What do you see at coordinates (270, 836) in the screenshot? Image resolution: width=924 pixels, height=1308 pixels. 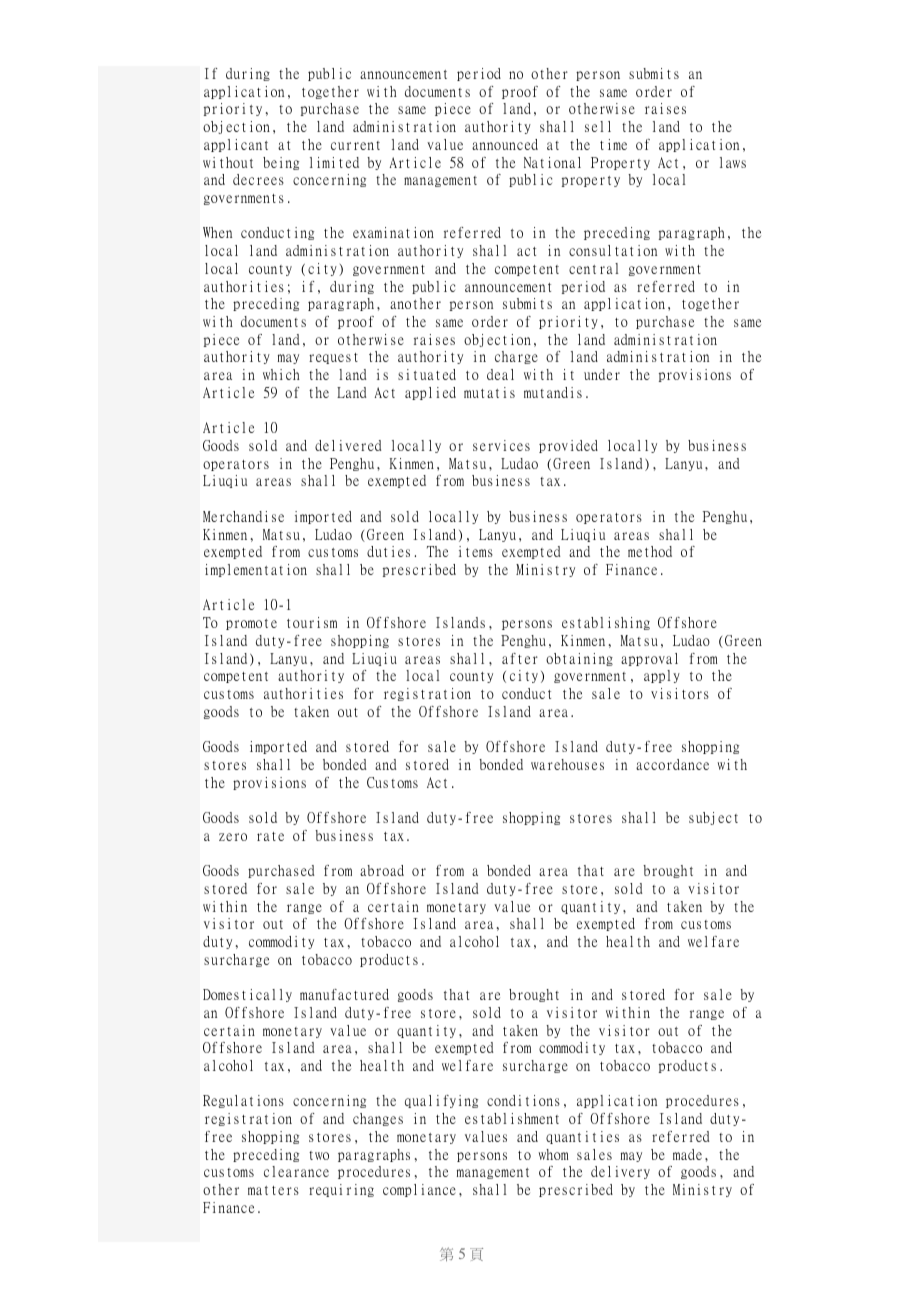 I see `rate` at bounding box center [270, 836].
